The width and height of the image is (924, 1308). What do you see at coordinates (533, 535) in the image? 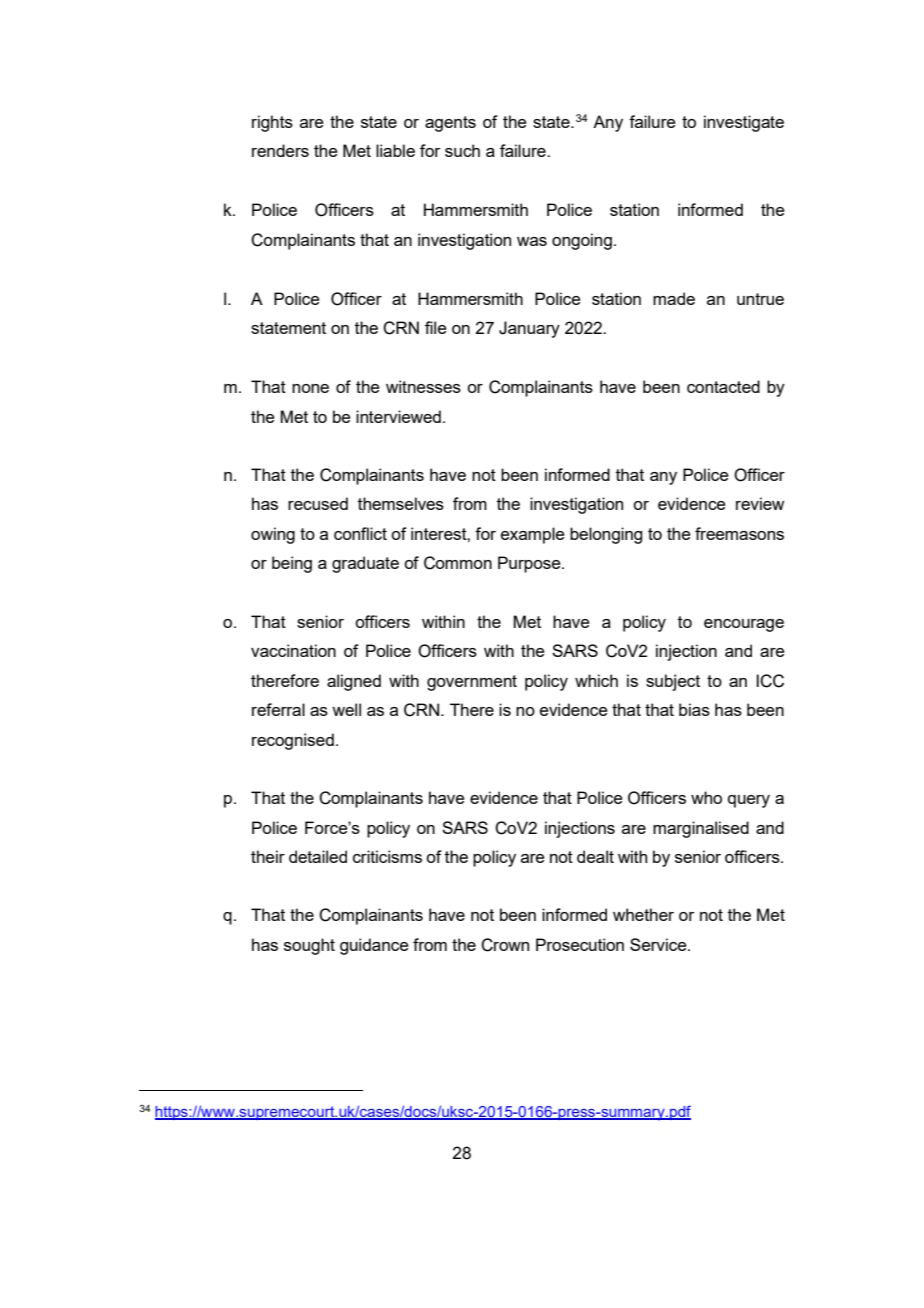
I see `example` at bounding box center [533, 535].
